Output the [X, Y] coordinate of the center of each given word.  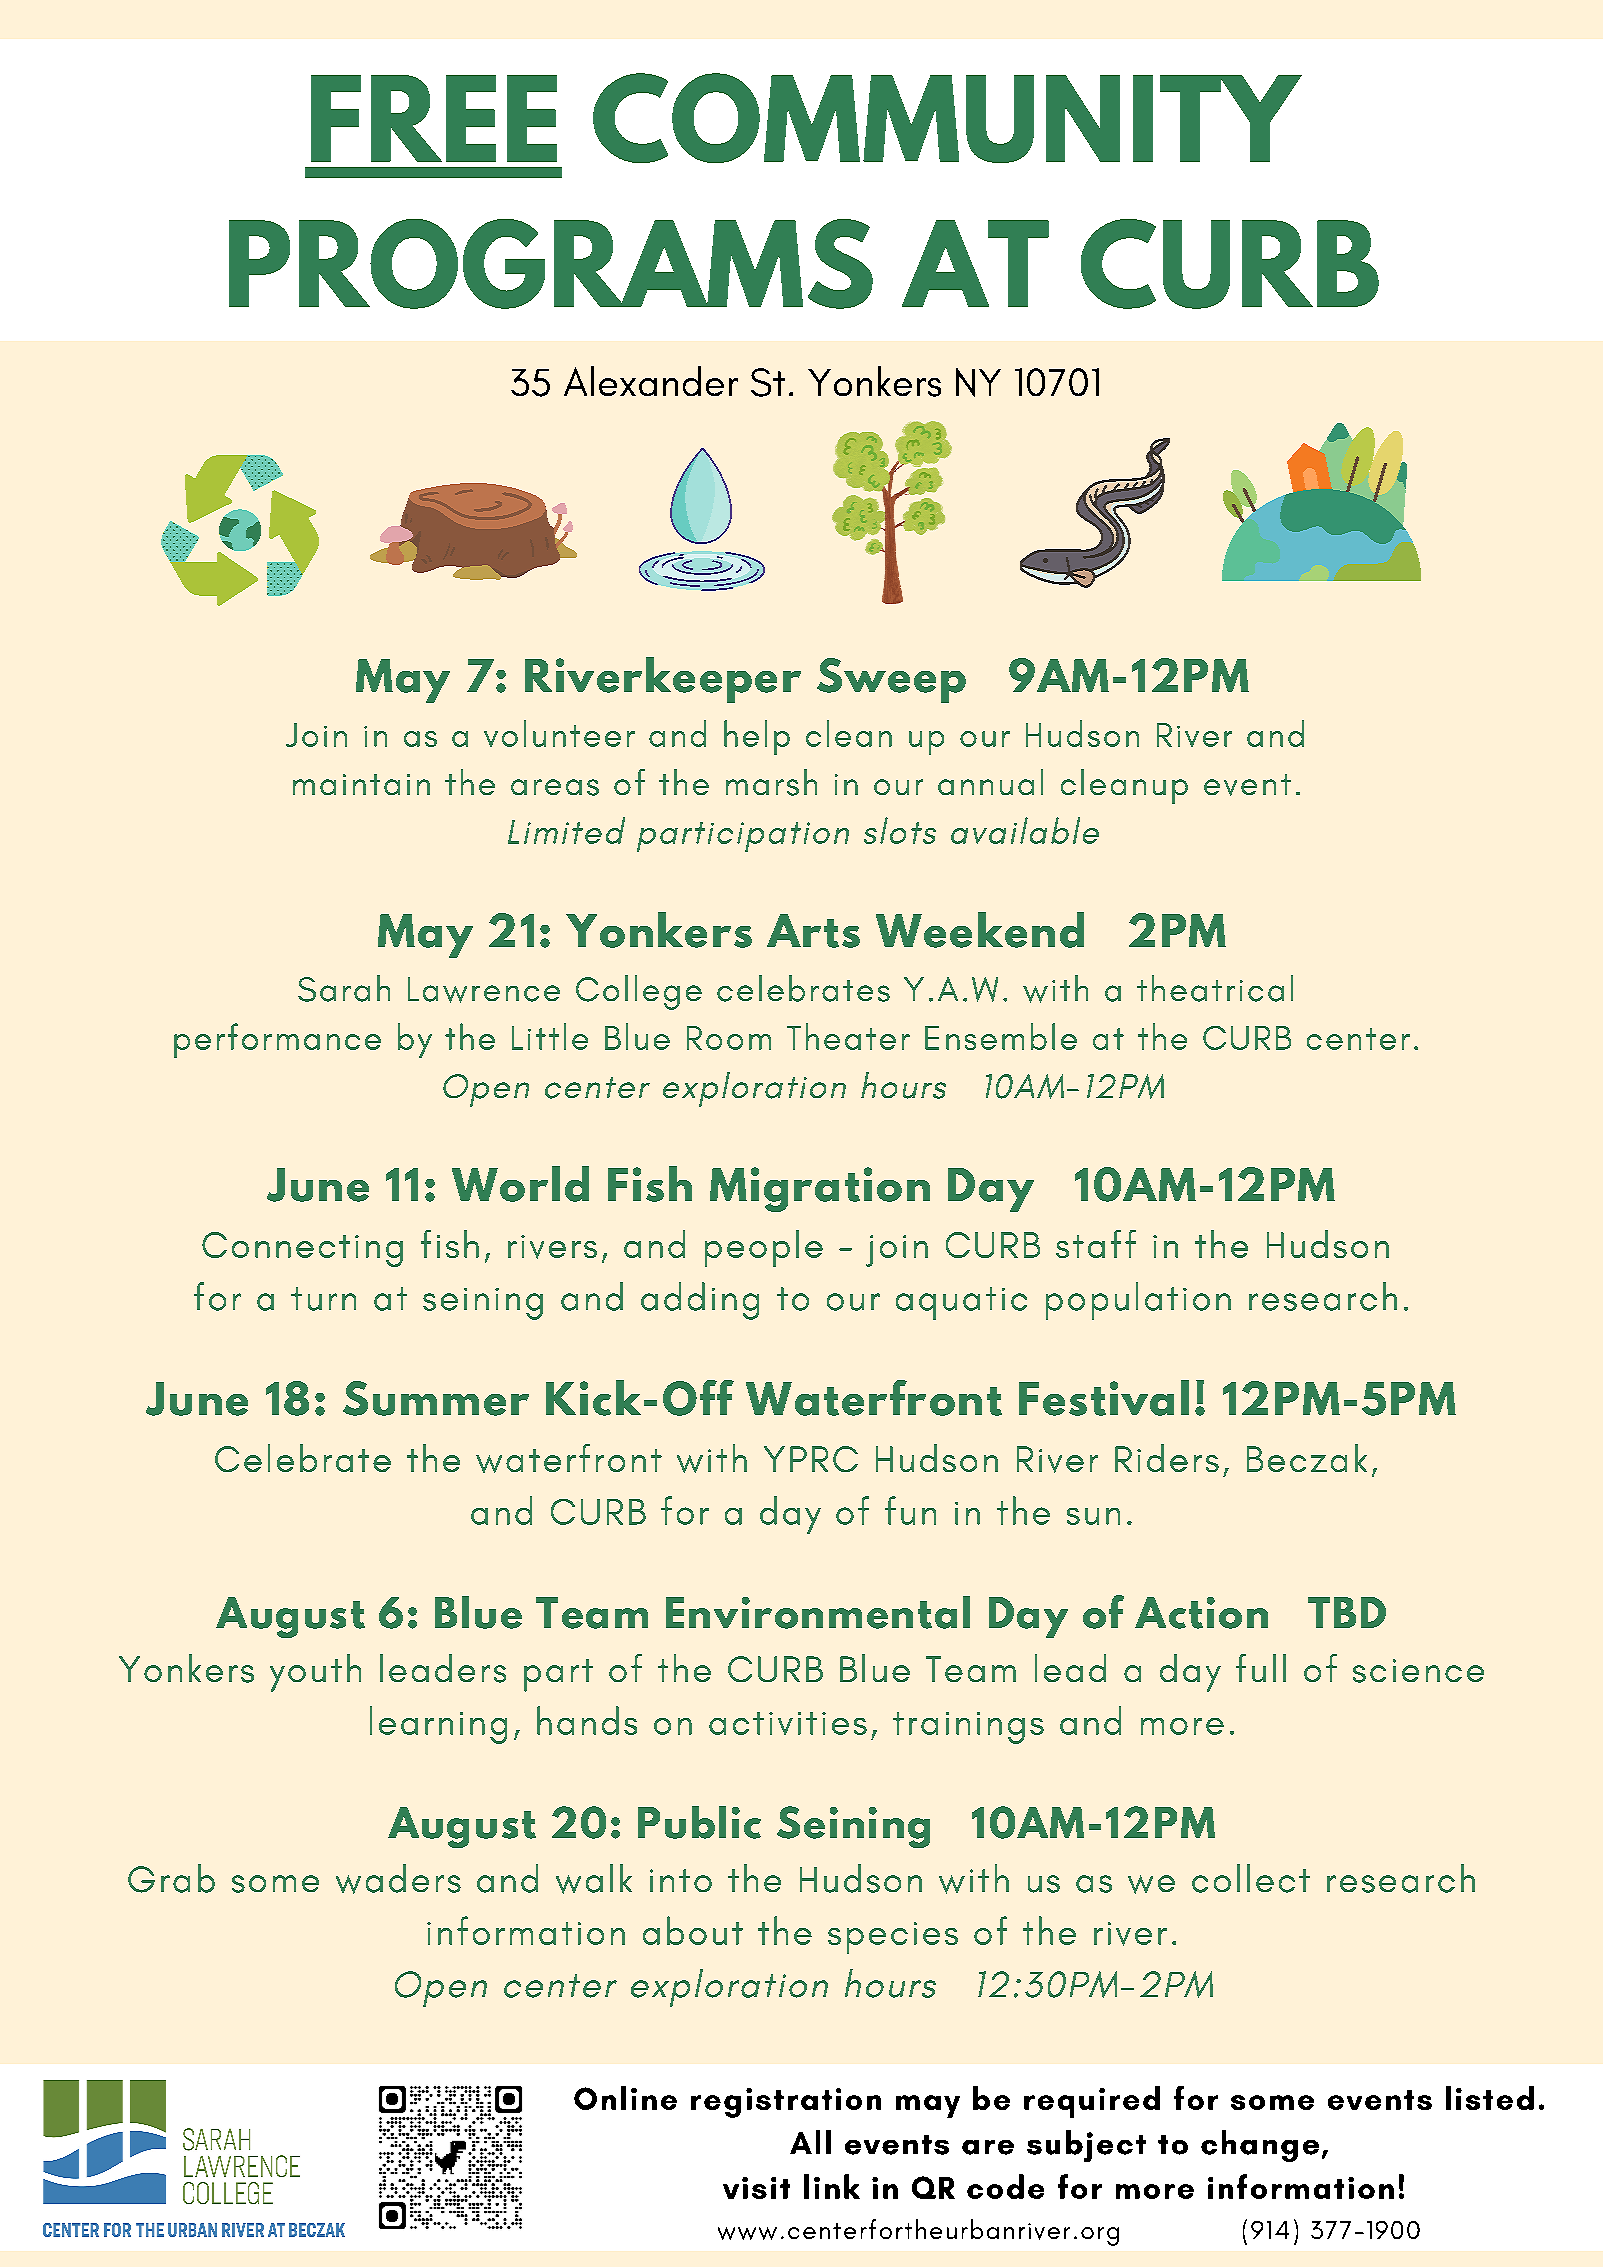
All [810, 2142]
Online [625, 2098]
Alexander [651, 381]
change [1260, 2146]
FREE [434, 118]
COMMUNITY [947, 118]
